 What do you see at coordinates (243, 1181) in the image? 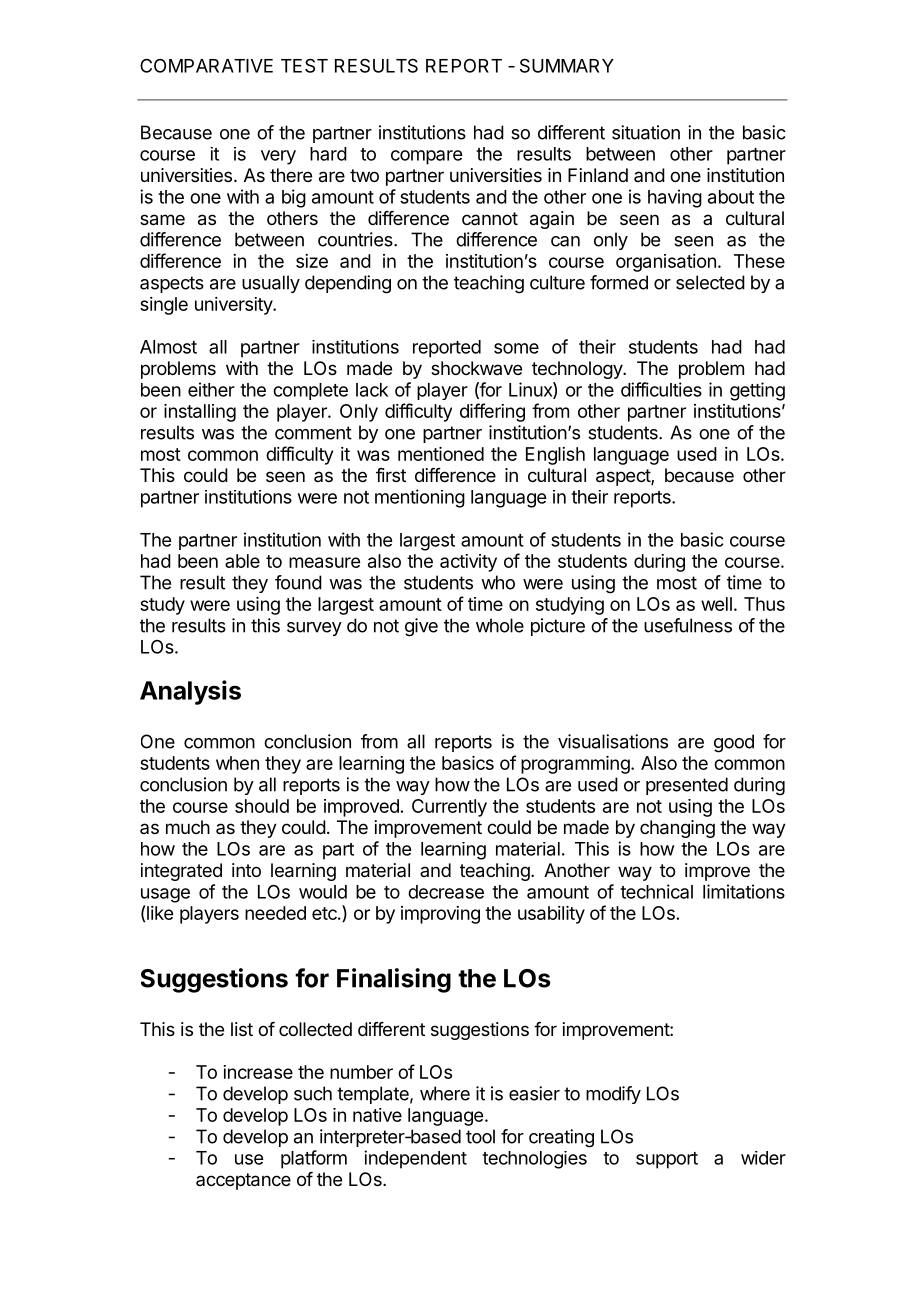
I see `acceptance` at bounding box center [243, 1181].
